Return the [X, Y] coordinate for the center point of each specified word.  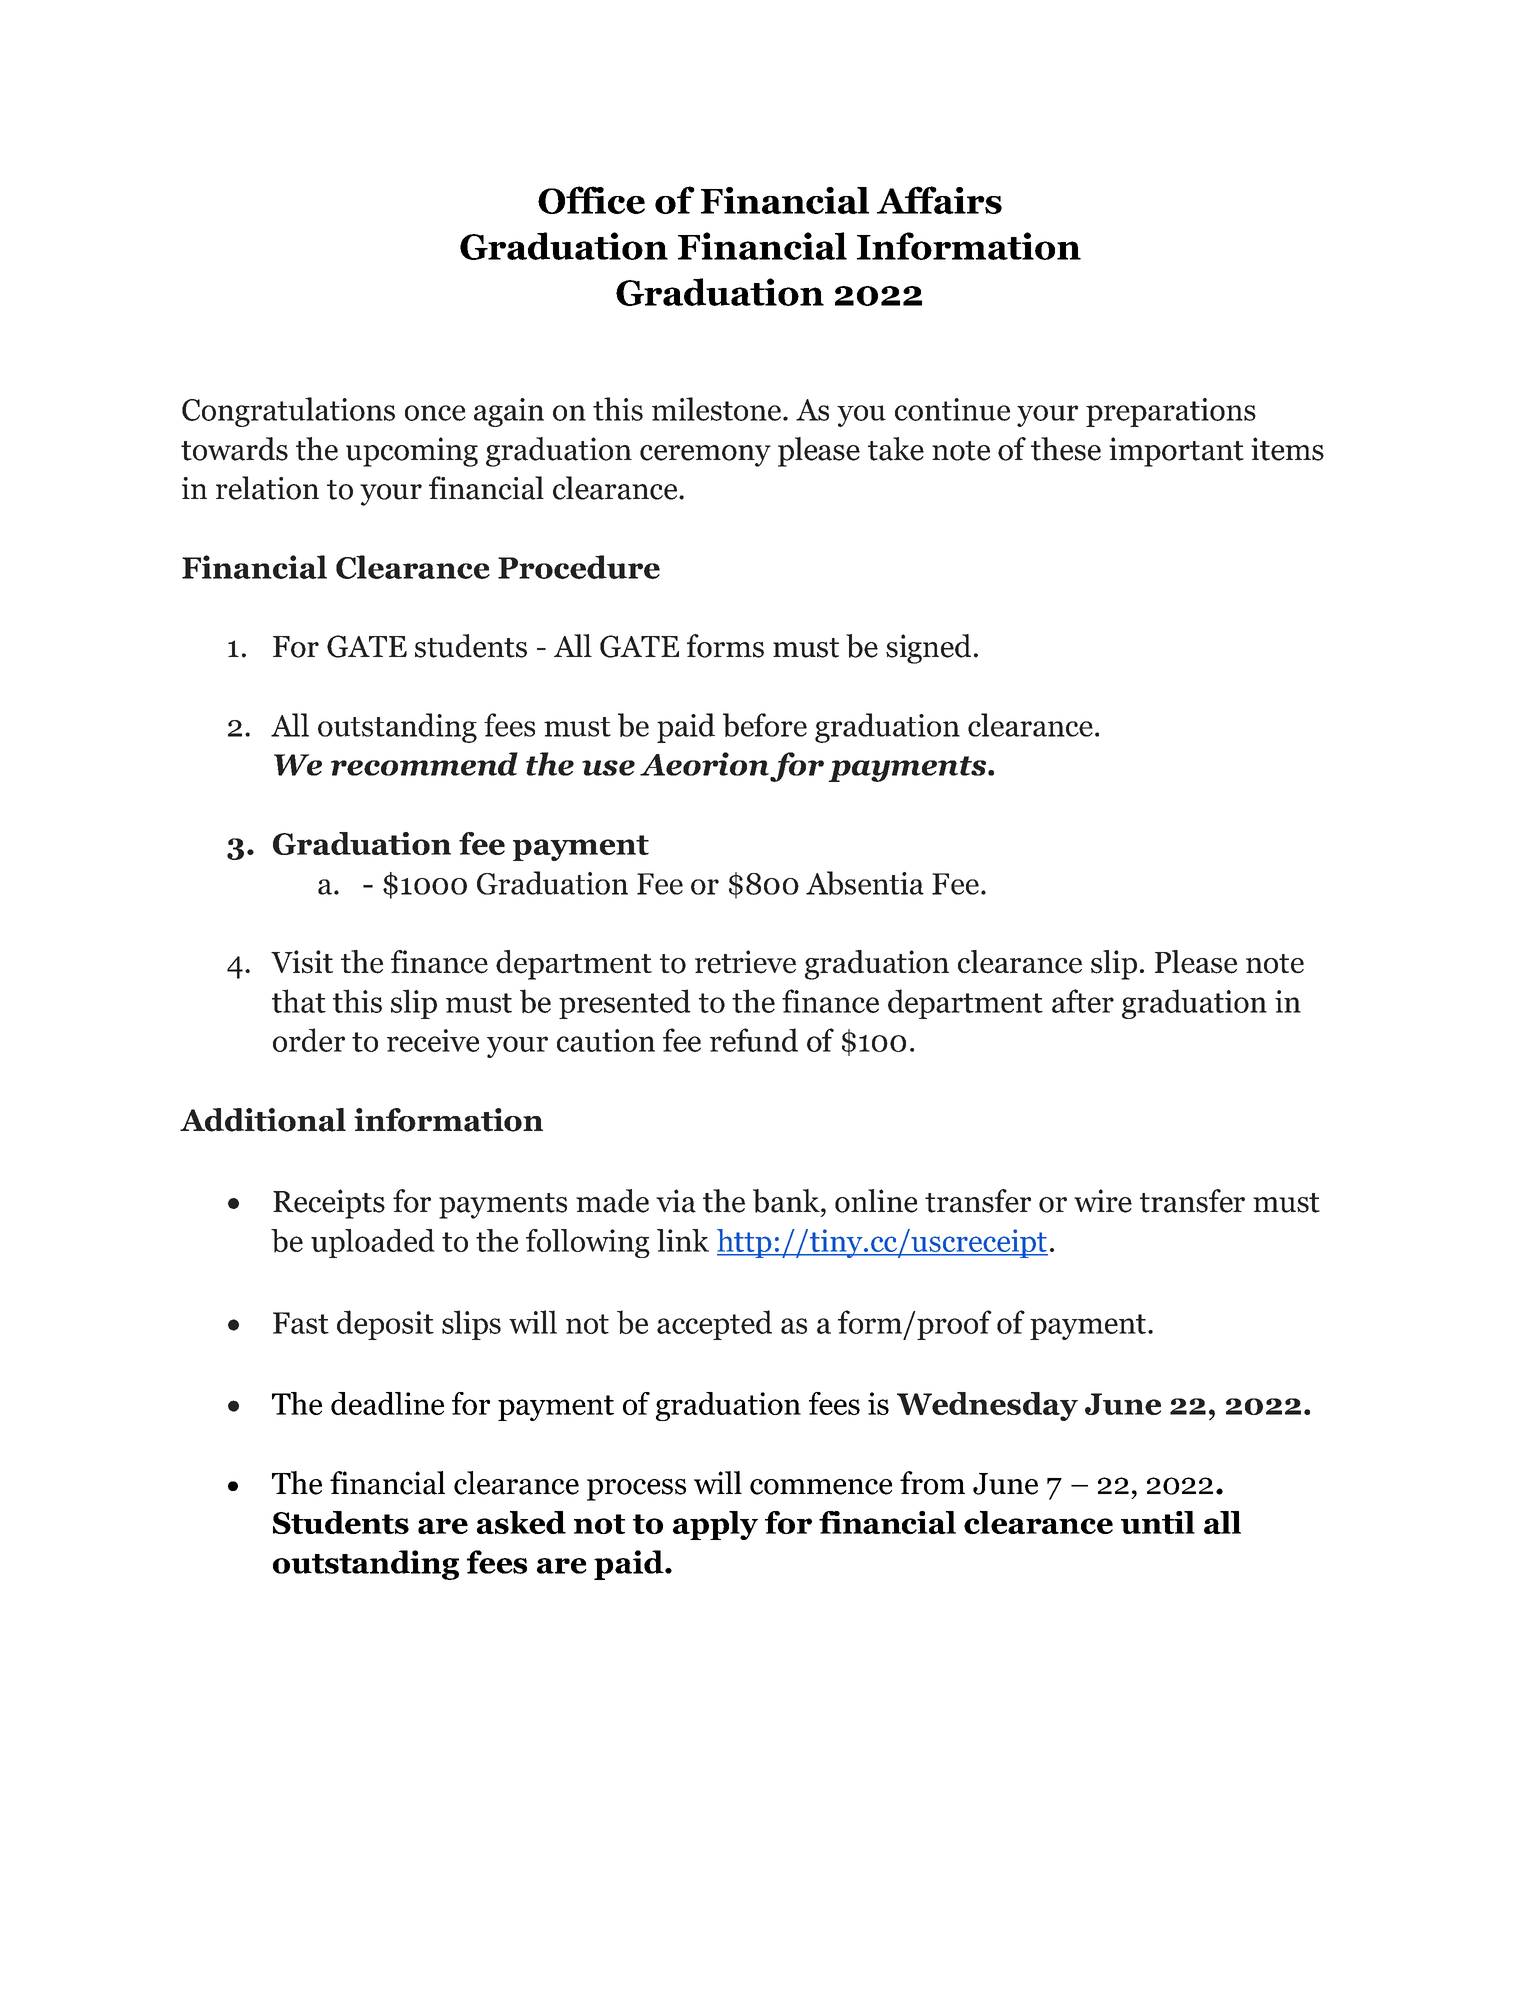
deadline [387, 1403]
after [1083, 1001]
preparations [1171, 412]
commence [821, 1487]
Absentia [865, 883]
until [1158, 1522]
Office [591, 200]
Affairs [939, 200]
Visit [302, 962]
